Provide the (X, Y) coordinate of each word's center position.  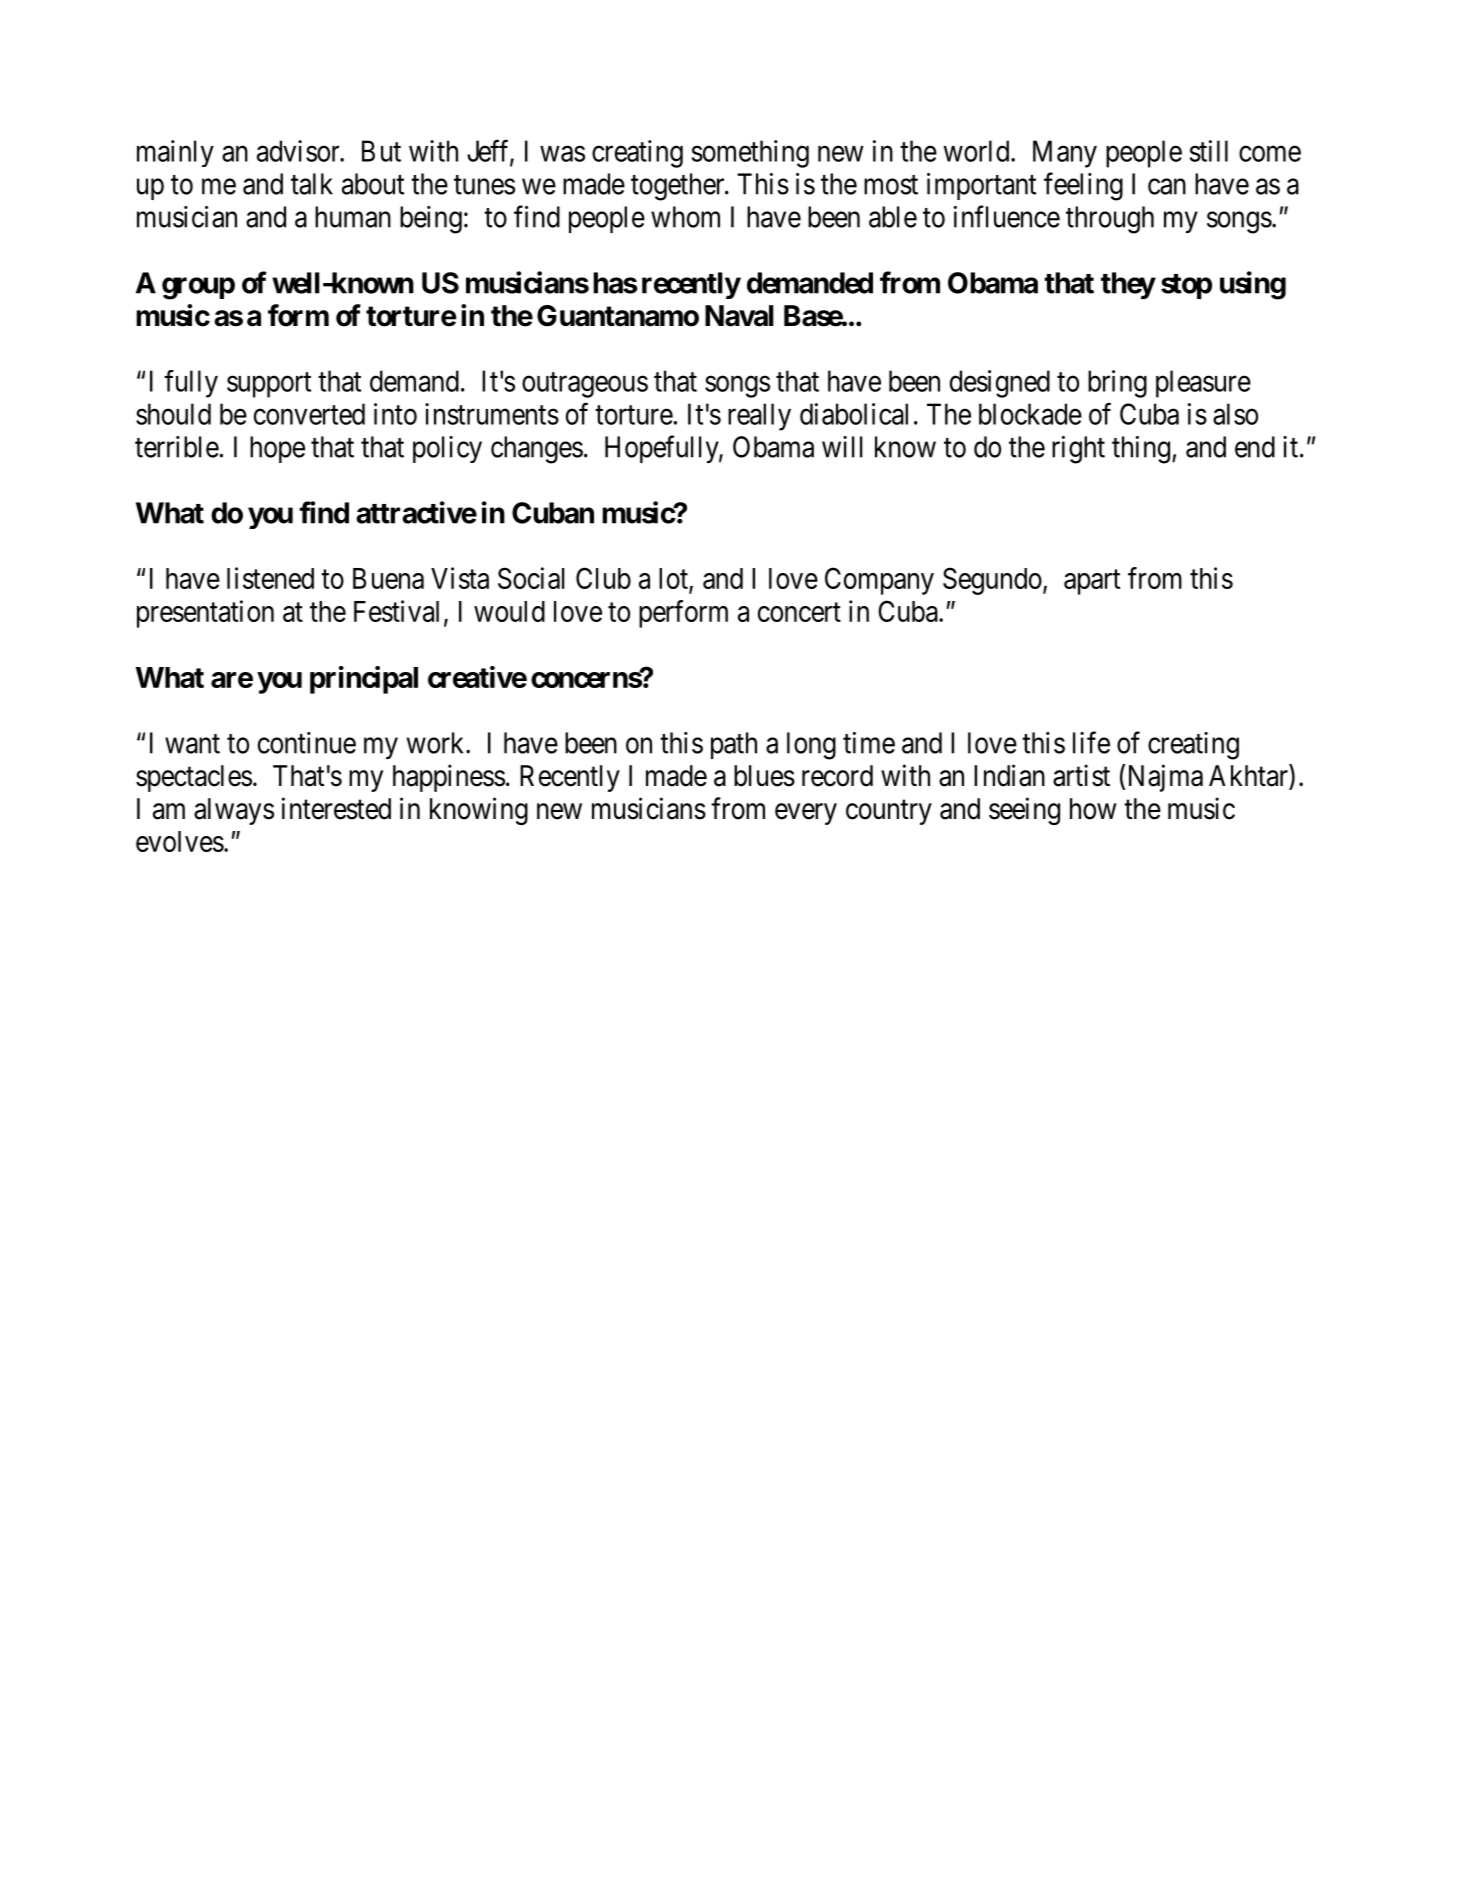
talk (312, 184)
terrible (177, 447)
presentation (205, 614)
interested (336, 808)
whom (685, 217)
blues (764, 776)
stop (1186, 286)
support (269, 385)
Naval (739, 316)
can (1167, 187)
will (842, 447)
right (1078, 450)
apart (1092, 582)
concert (799, 612)
